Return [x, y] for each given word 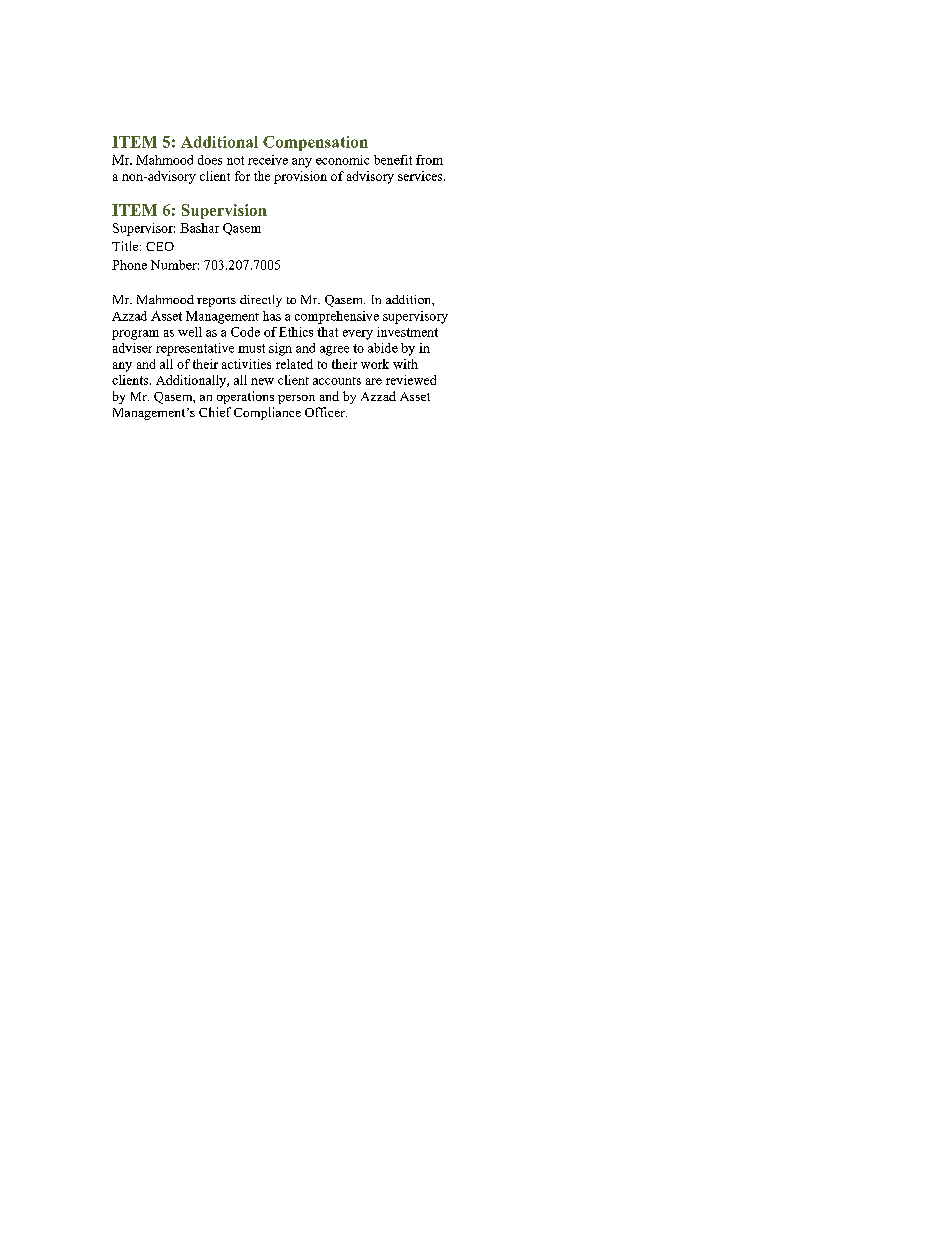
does [210, 160]
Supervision [224, 211]
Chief [215, 412]
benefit [393, 160]
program [135, 335]
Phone [129, 265]
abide [383, 348]
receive [268, 160]
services [421, 176]
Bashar [199, 228]
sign [280, 349]
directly [261, 301]
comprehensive [337, 317]
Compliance [267, 413]
